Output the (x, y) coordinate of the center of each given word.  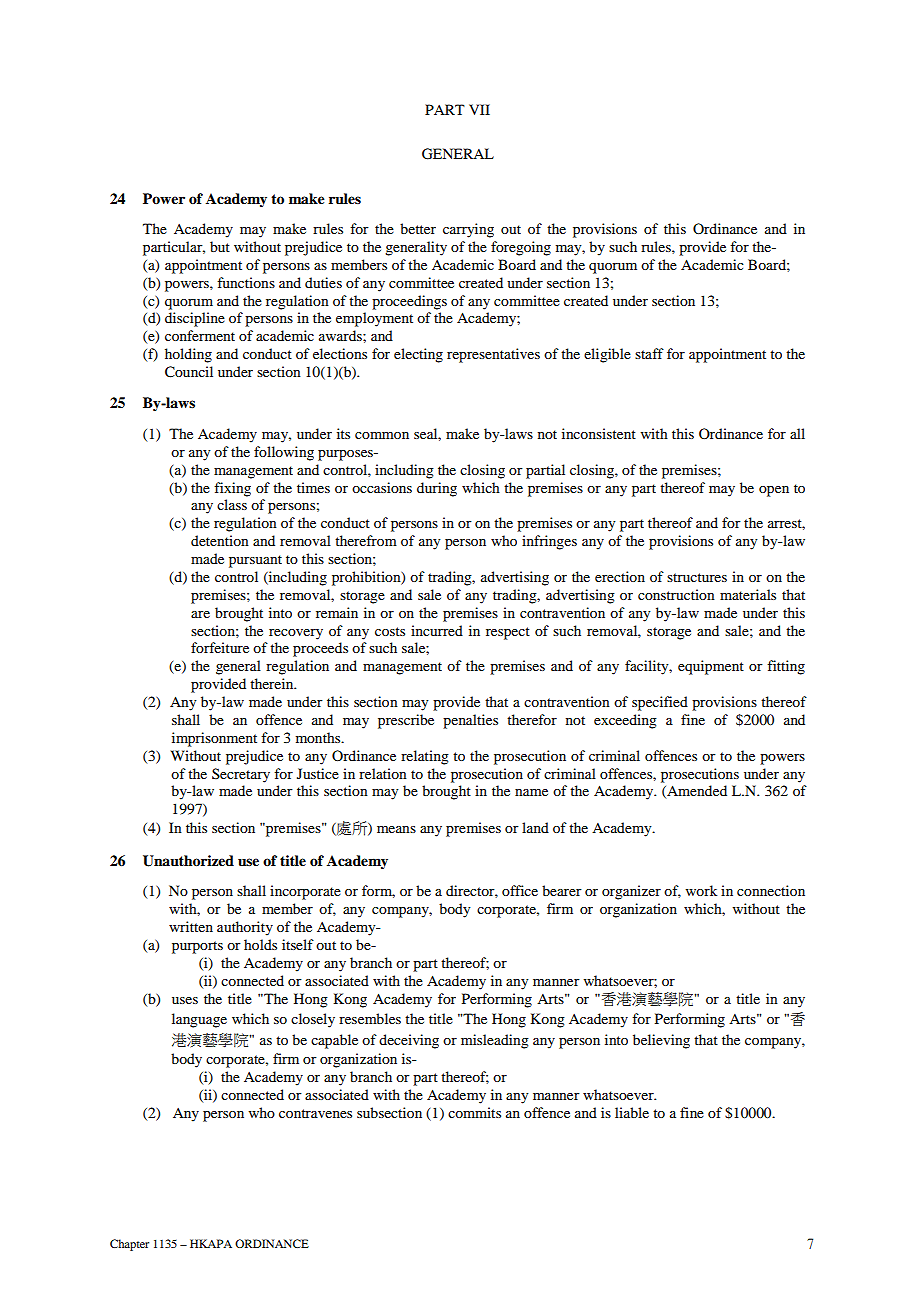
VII (479, 109)
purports (197, 947)
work (701, 890)
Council (189, 372)
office (520, 890)
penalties (470, 721)
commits (474, 1112)
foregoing (521, 248)
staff (649, 353)
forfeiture (220, 647)
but (220, 246)
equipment (711, 667)
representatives (493, 355)
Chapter (129, 1245)
